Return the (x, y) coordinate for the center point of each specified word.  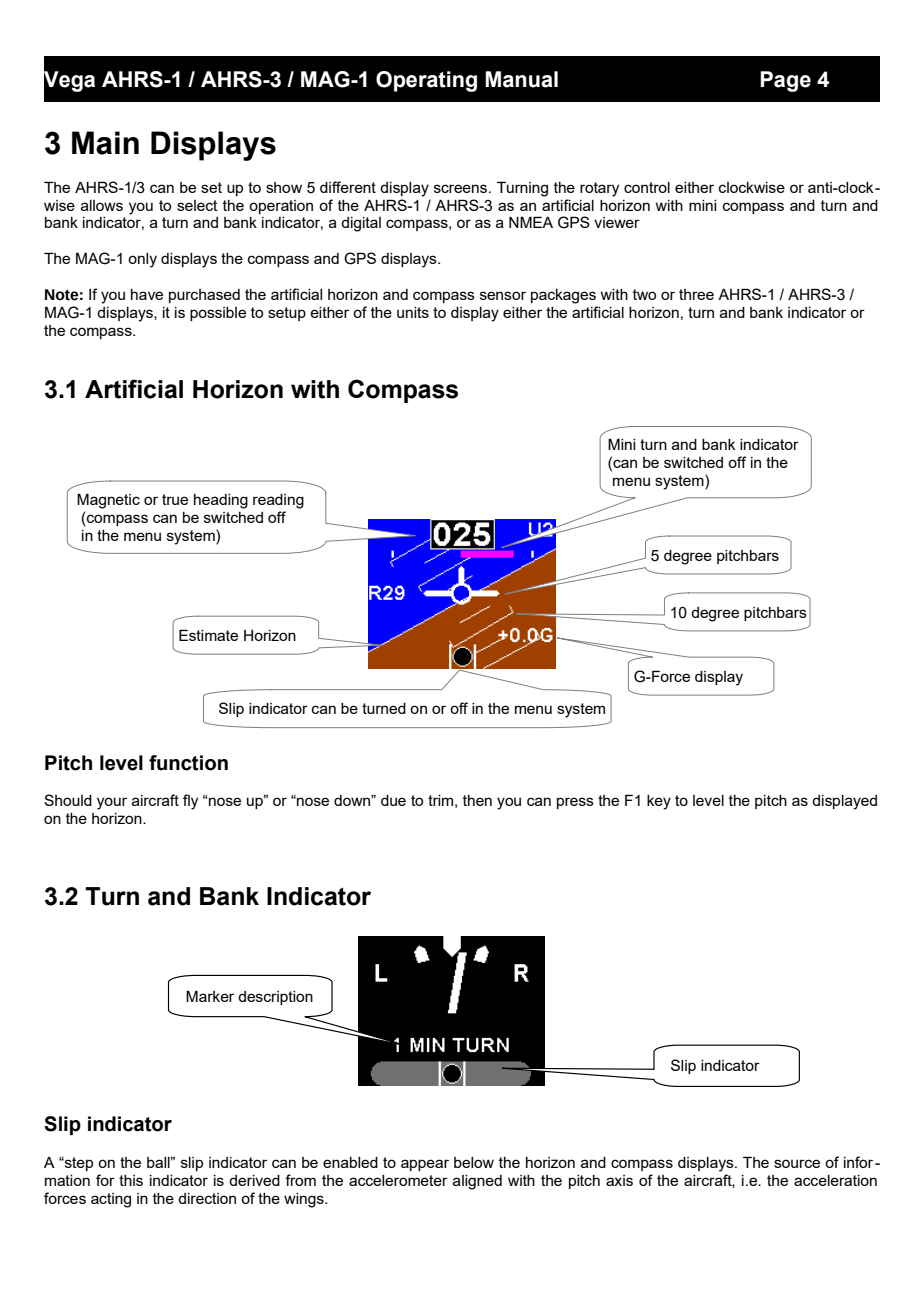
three (696, 294)
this (131, 1180)
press (575, 803)
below (474, 1162)
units (413, 312)
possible (218, 314)
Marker (210, 996)
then (477, 800)
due (393, 800)
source (797, 1163)
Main (105, 143)
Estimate (208, 635)
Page (785, 81)
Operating (426, 81)
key (659, 802)
